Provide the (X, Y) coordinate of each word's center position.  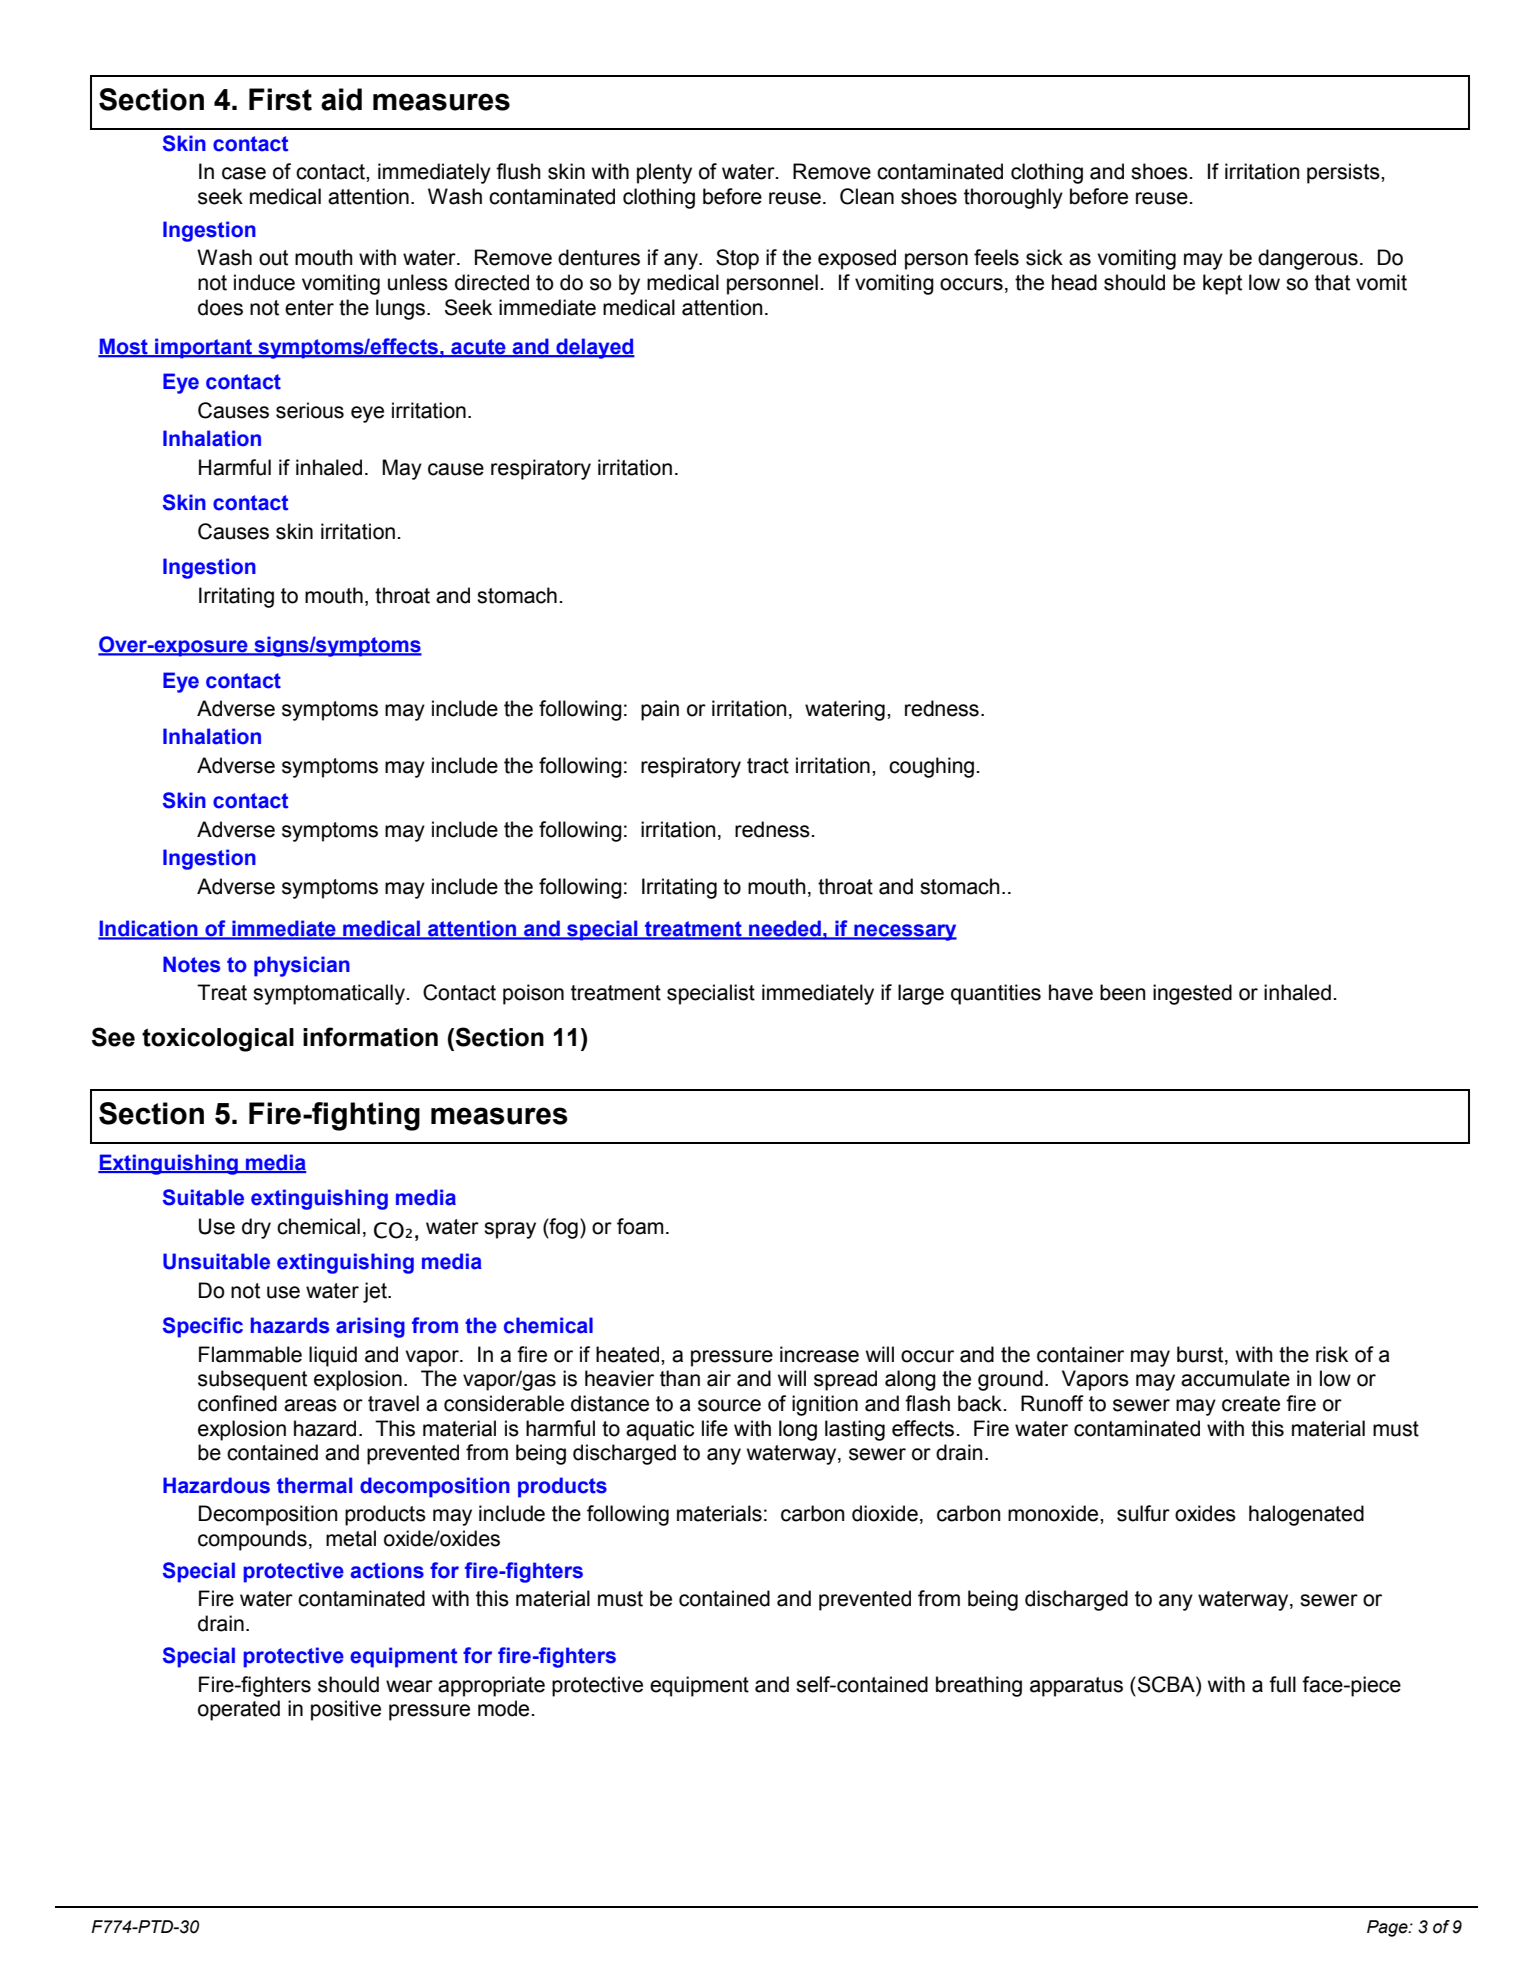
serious (310, 410)
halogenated (1306, 1515)
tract (768, 766)
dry (256, 1228)
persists (1344, 173)
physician (302, 966)
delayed (594, 348)
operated (239, 1710)
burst (1201, 1355)
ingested (1192, 994)
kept (1222, 284)
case (244, 173)
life (715, 1428)
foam (640, 1226)
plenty (664, 173)
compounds (252, 1540)
